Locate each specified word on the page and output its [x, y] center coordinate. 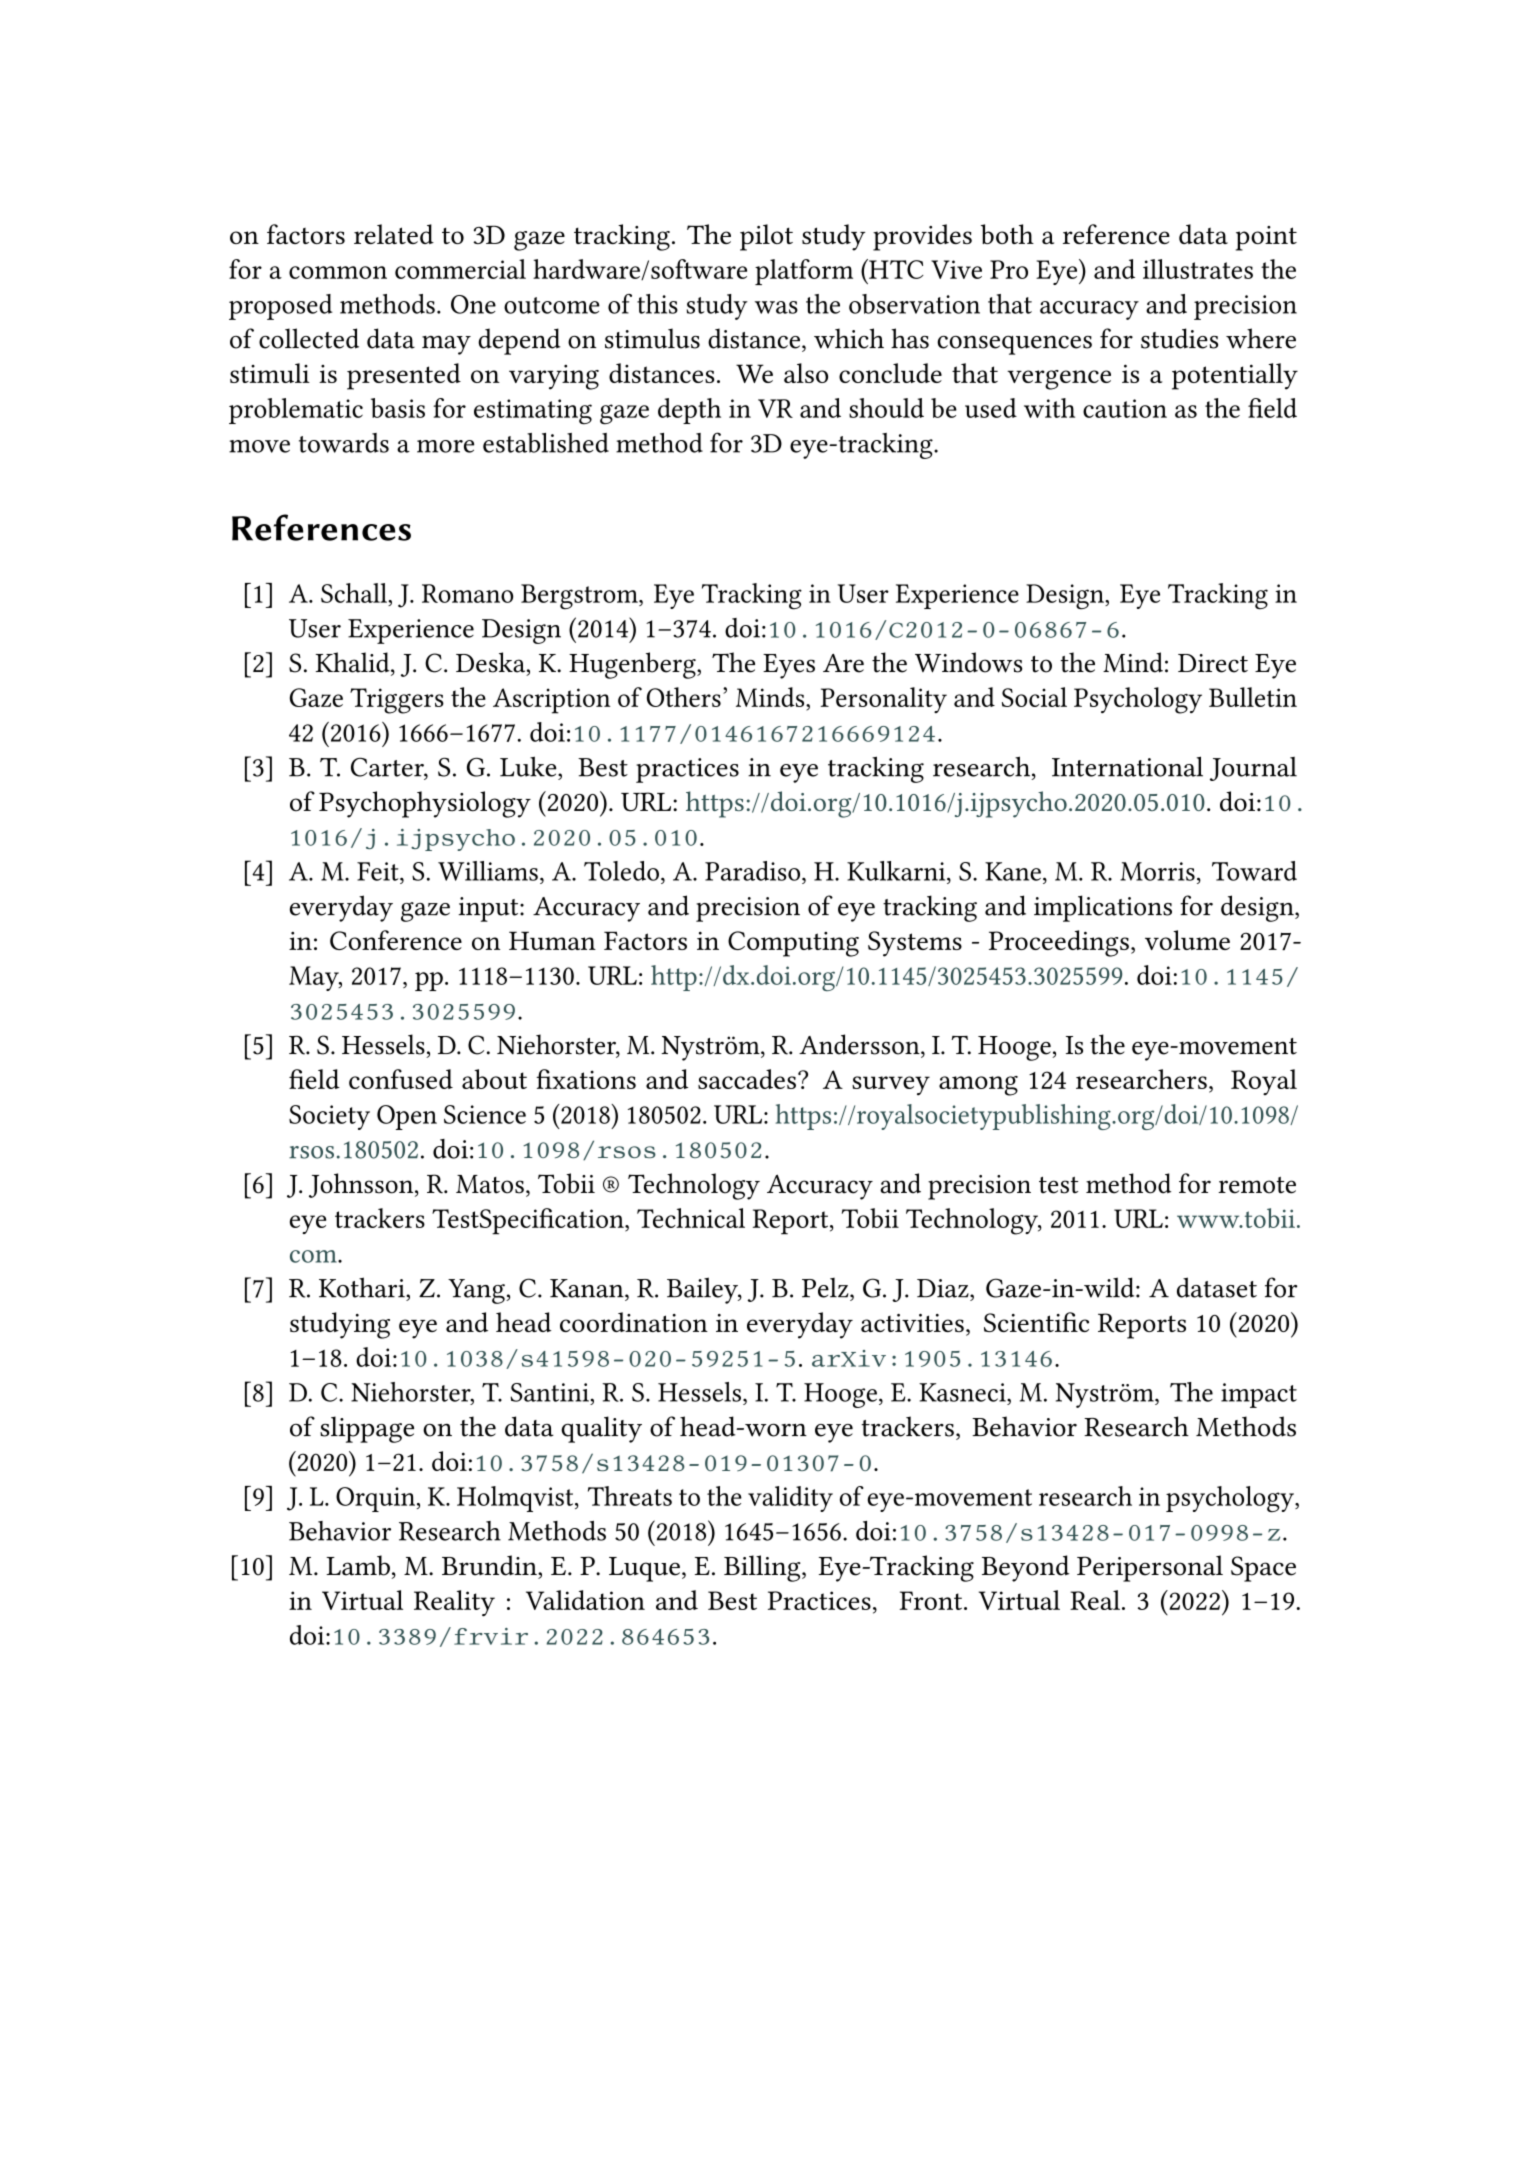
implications [1103, 908]
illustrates [1198, 269]
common [338, 272]
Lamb [358, 1565]
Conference [396, 940]
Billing [763, 1568]
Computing [793, 944]
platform [804, 272]
